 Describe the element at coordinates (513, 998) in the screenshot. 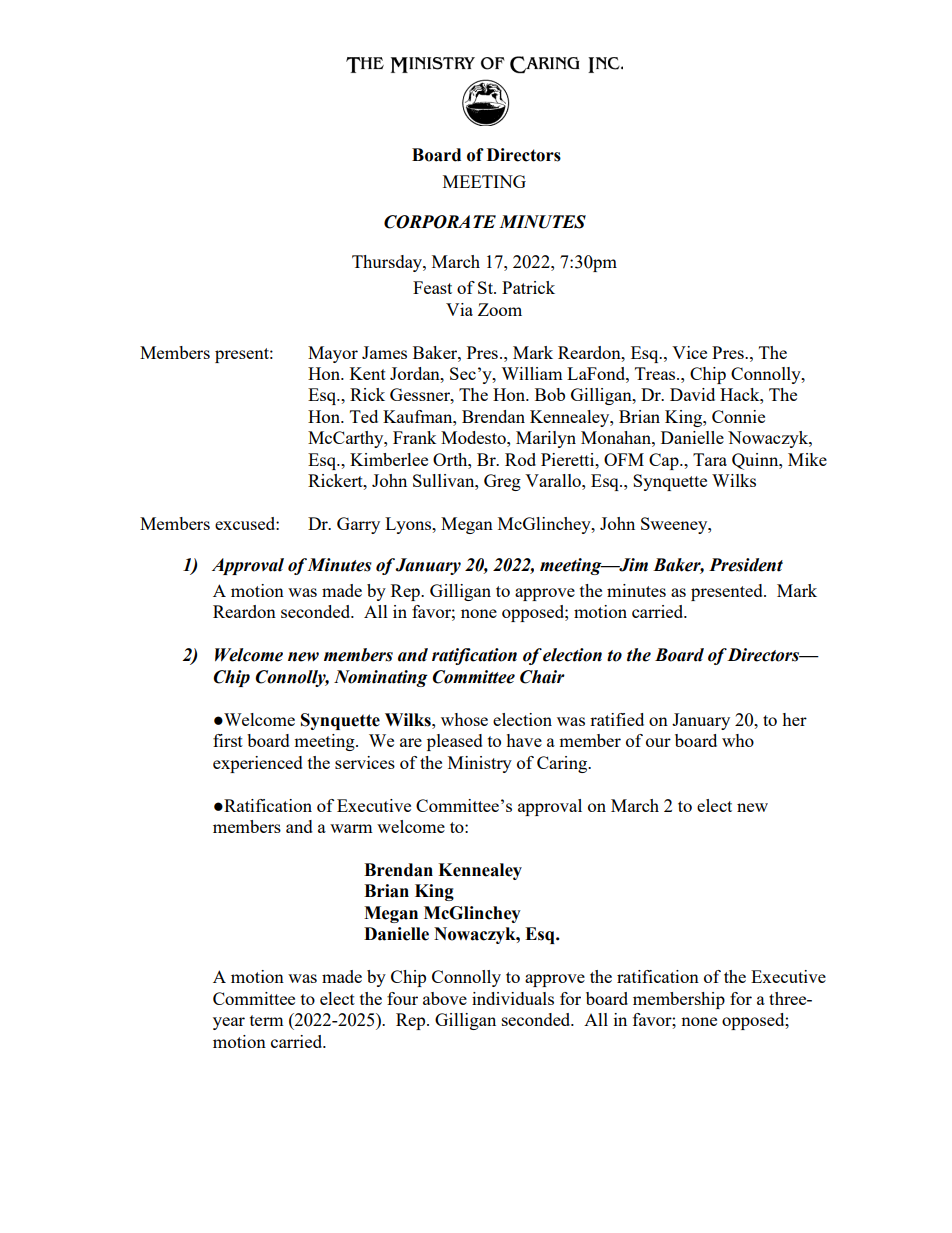

I see `individuals` at that location.
